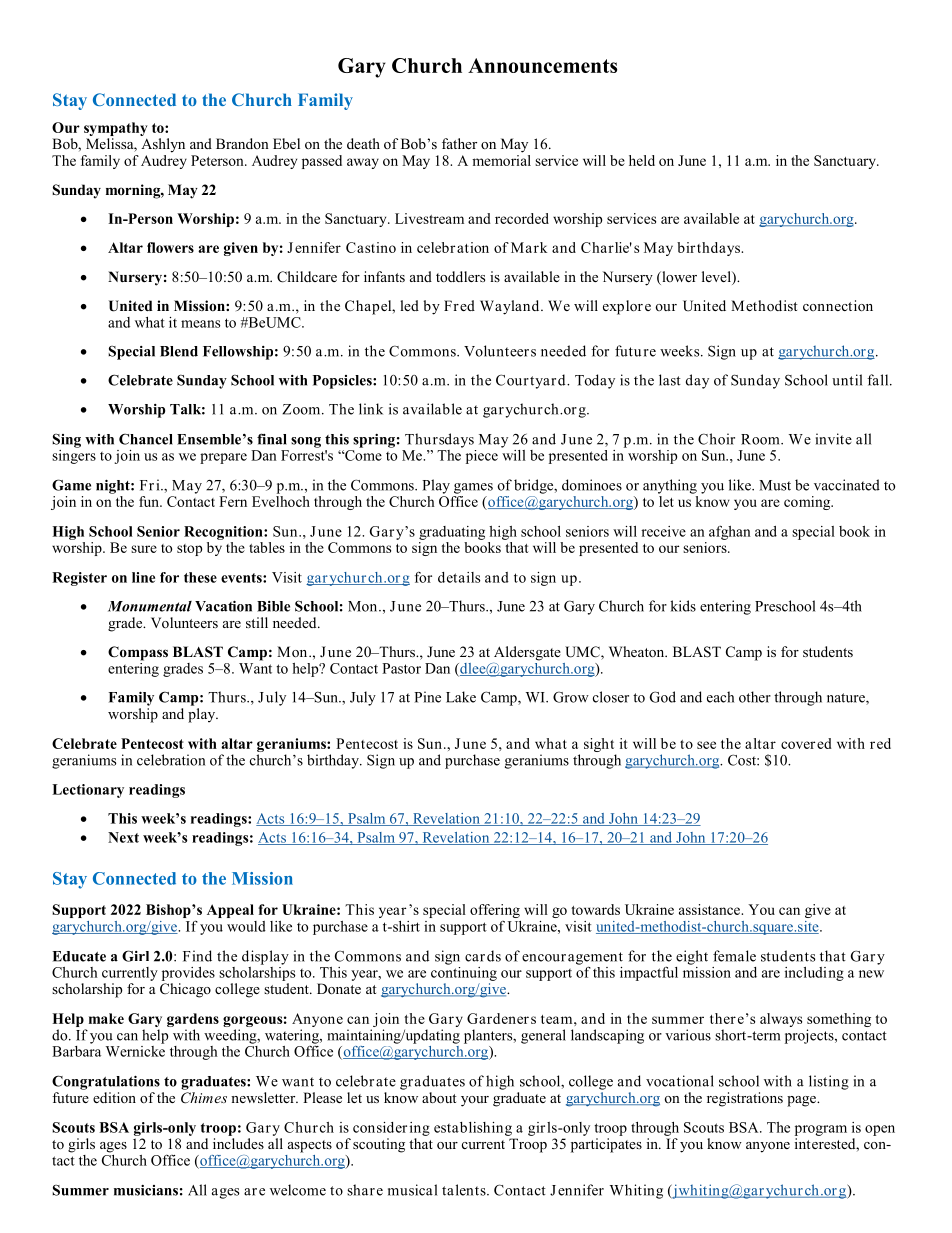  I want to click on musicians, so click(146, 1190).
